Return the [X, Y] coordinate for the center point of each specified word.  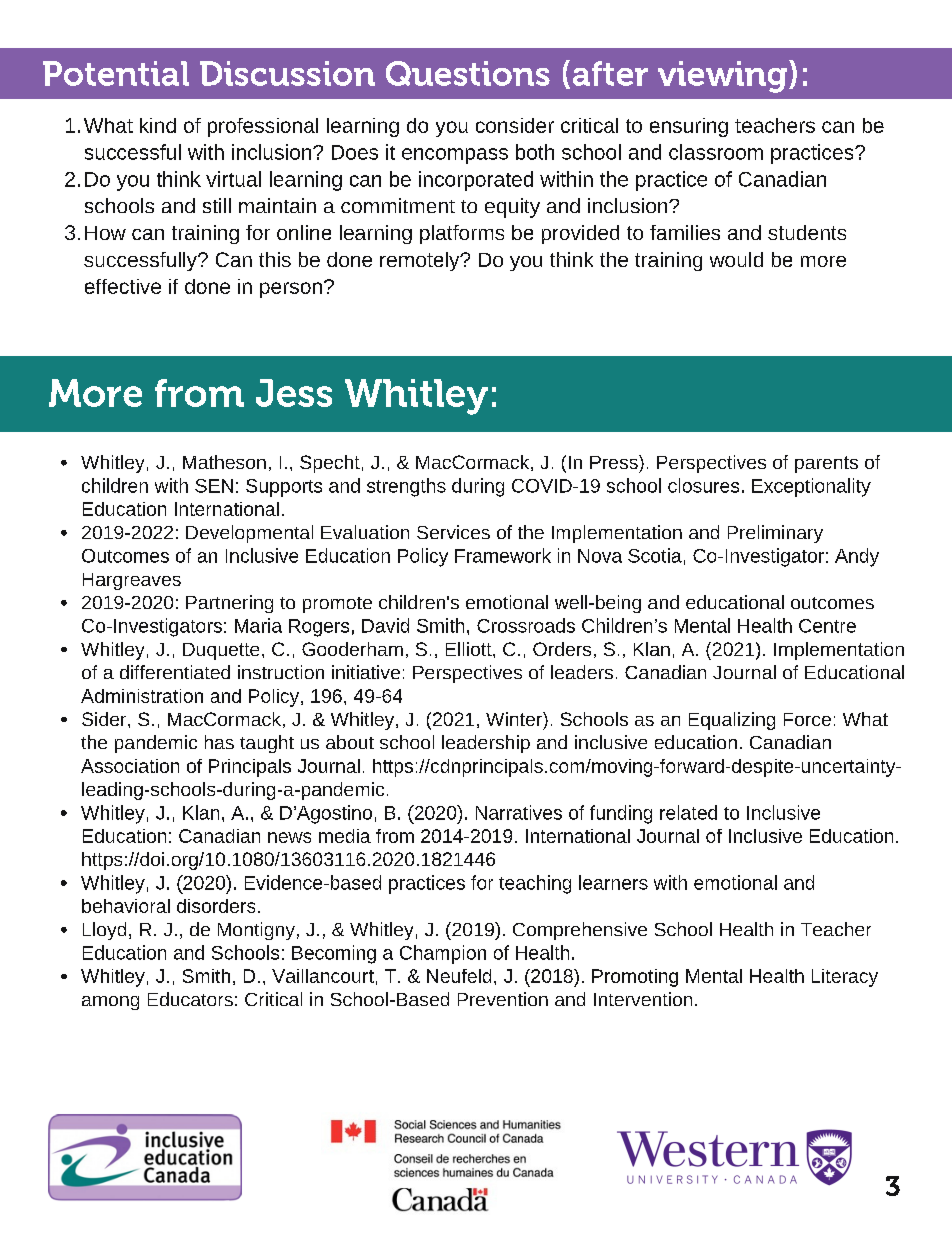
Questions [468, 73]
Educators [190, 999]
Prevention [503, 999]
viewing [722, 77]
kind [158, 125]
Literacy [845, 978]
